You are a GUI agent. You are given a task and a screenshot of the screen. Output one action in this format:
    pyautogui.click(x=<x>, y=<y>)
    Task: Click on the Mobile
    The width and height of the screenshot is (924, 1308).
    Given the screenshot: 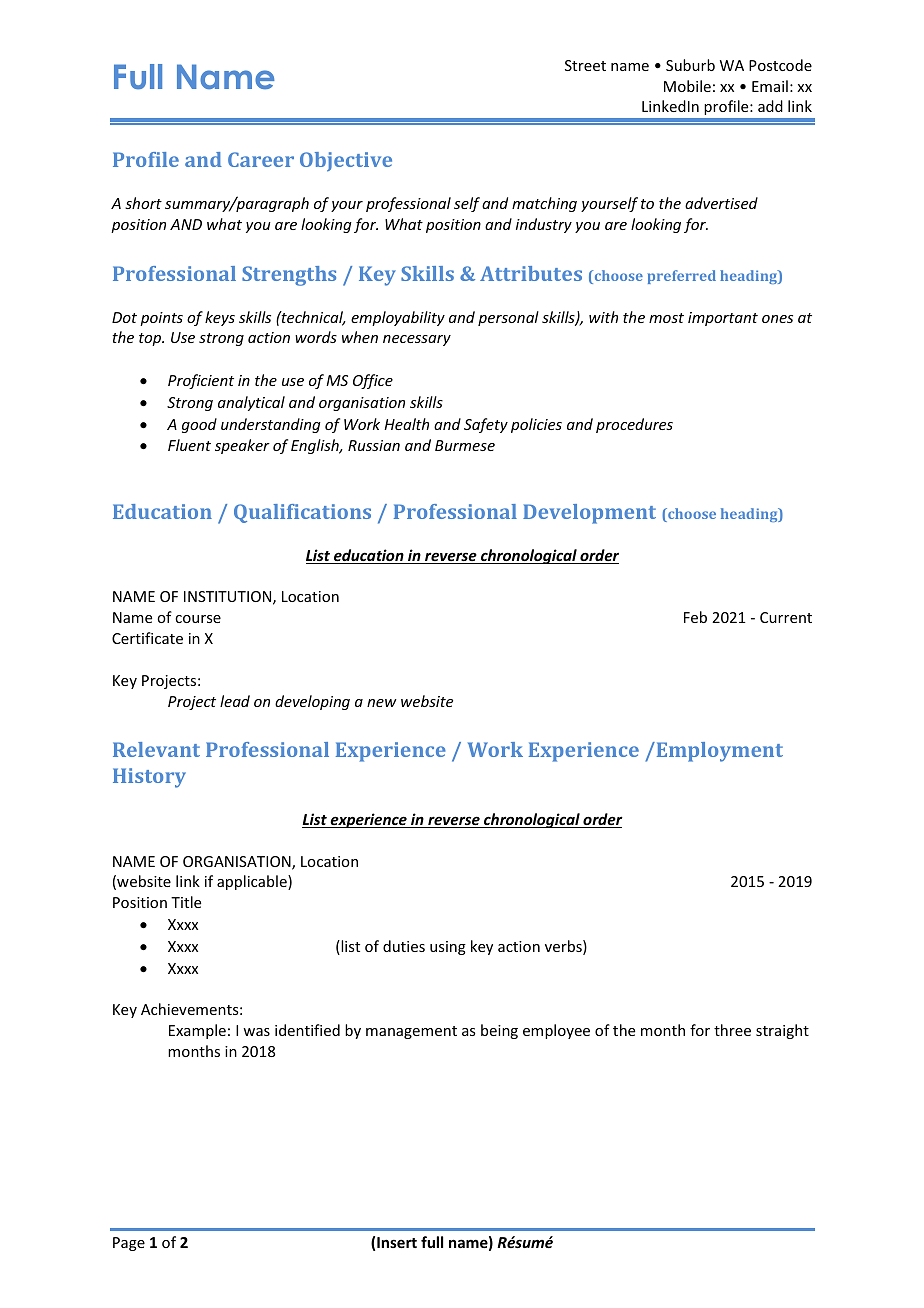 What is the action you would take?
    pyautogui.click(x=687, y=86)
